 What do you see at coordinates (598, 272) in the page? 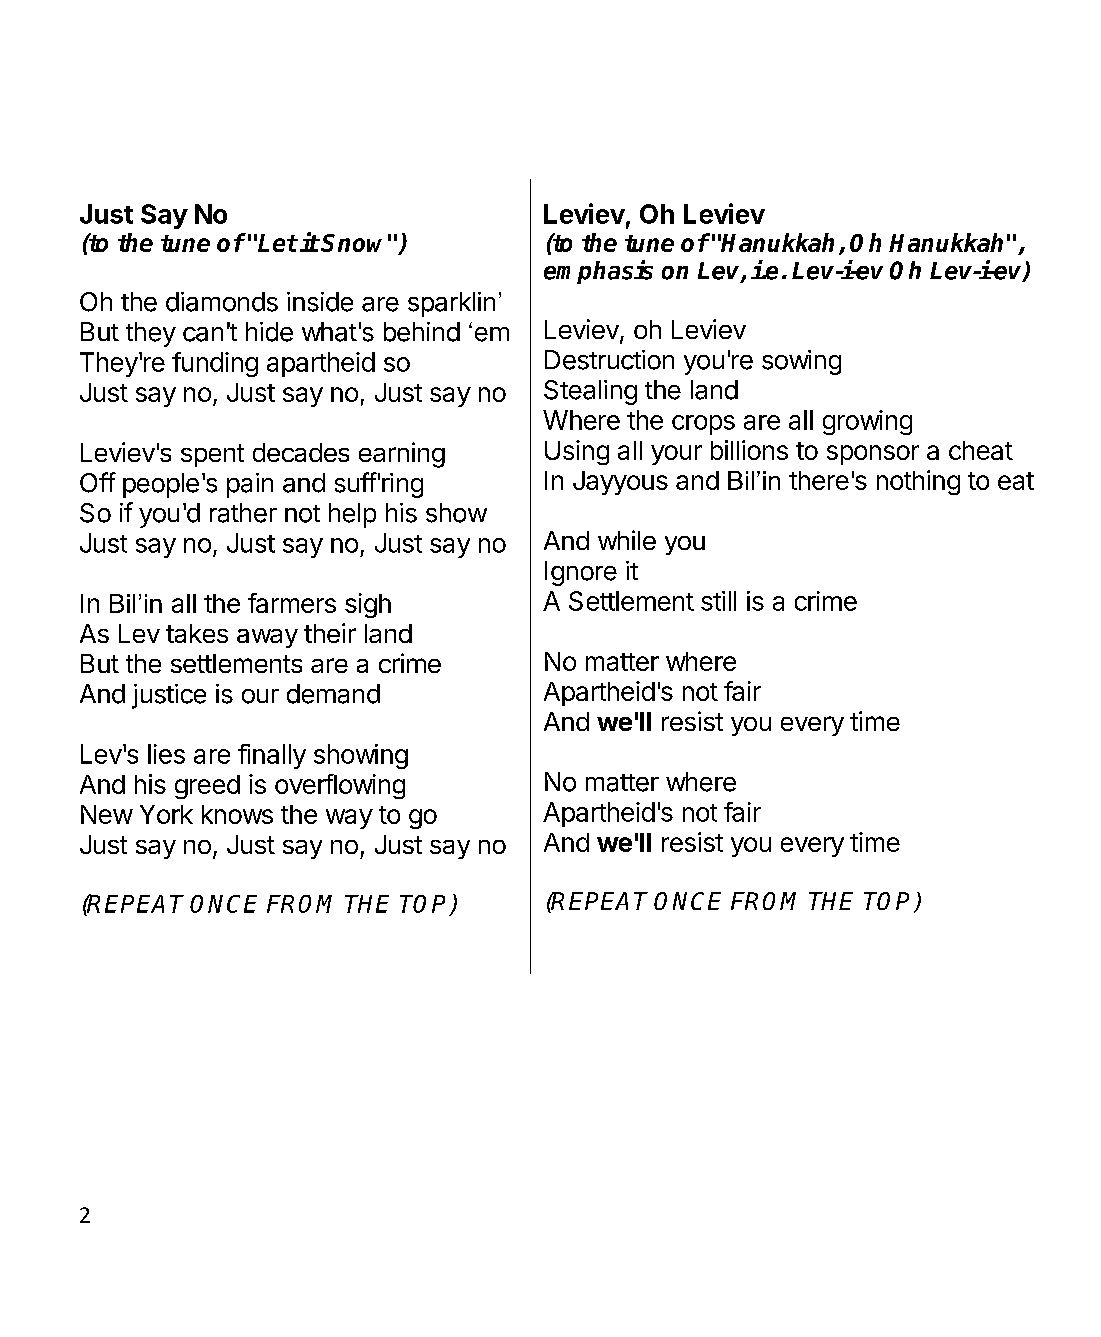
I see `emphasis` at bounding box center [598, 272].
